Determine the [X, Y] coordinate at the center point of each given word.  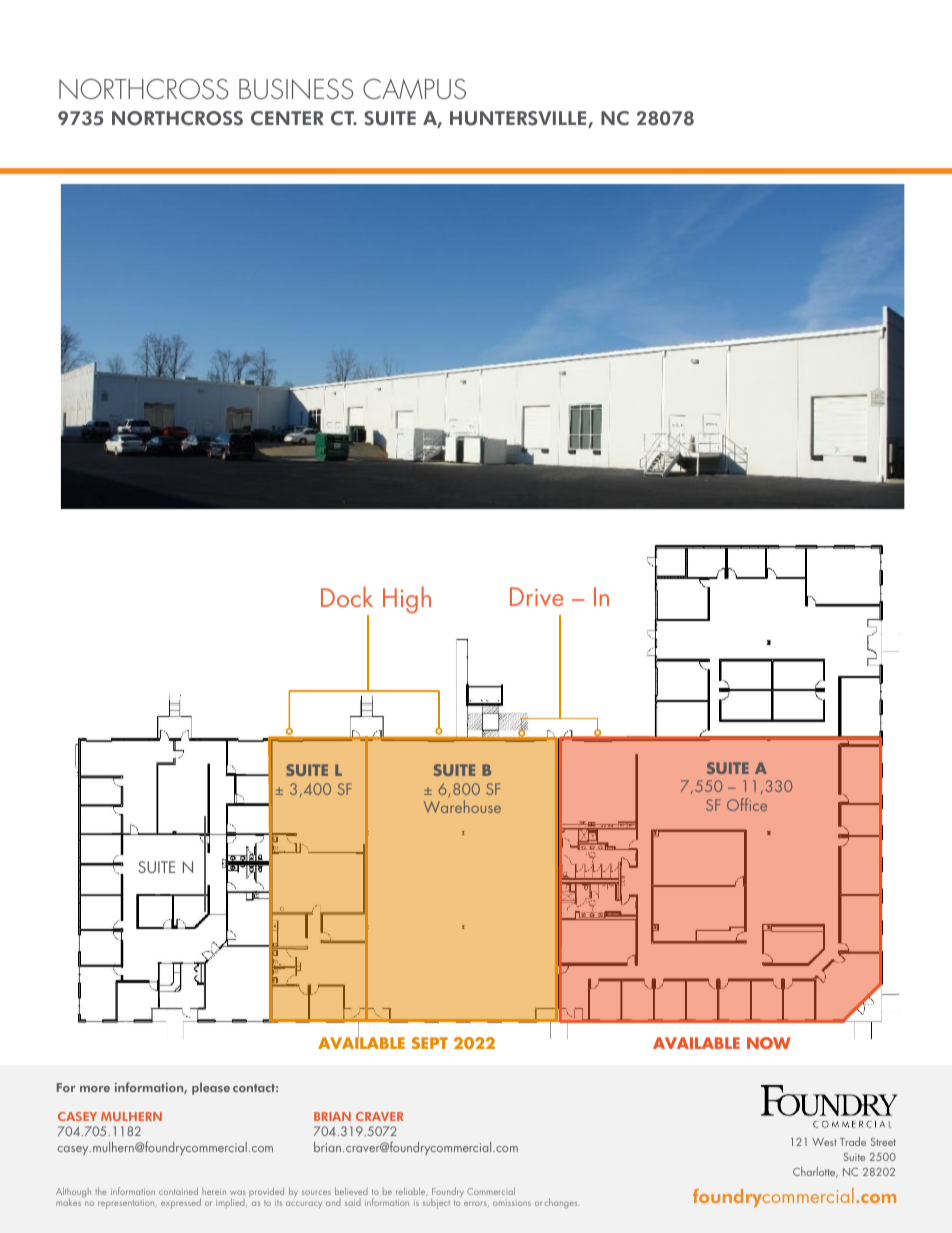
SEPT [430, 1043]
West [824, 1142]
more [95, 1089]
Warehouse [462, 806]
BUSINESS [296, 89]
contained [178, 1191]
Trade [853, 1141]
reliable [411, 1191]
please [211, 1088]
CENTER [287, 118]
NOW [769, 1043]
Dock [347, 596]
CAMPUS [414, 89]
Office [747, 804]
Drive [537, 596]
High [407, 600]
